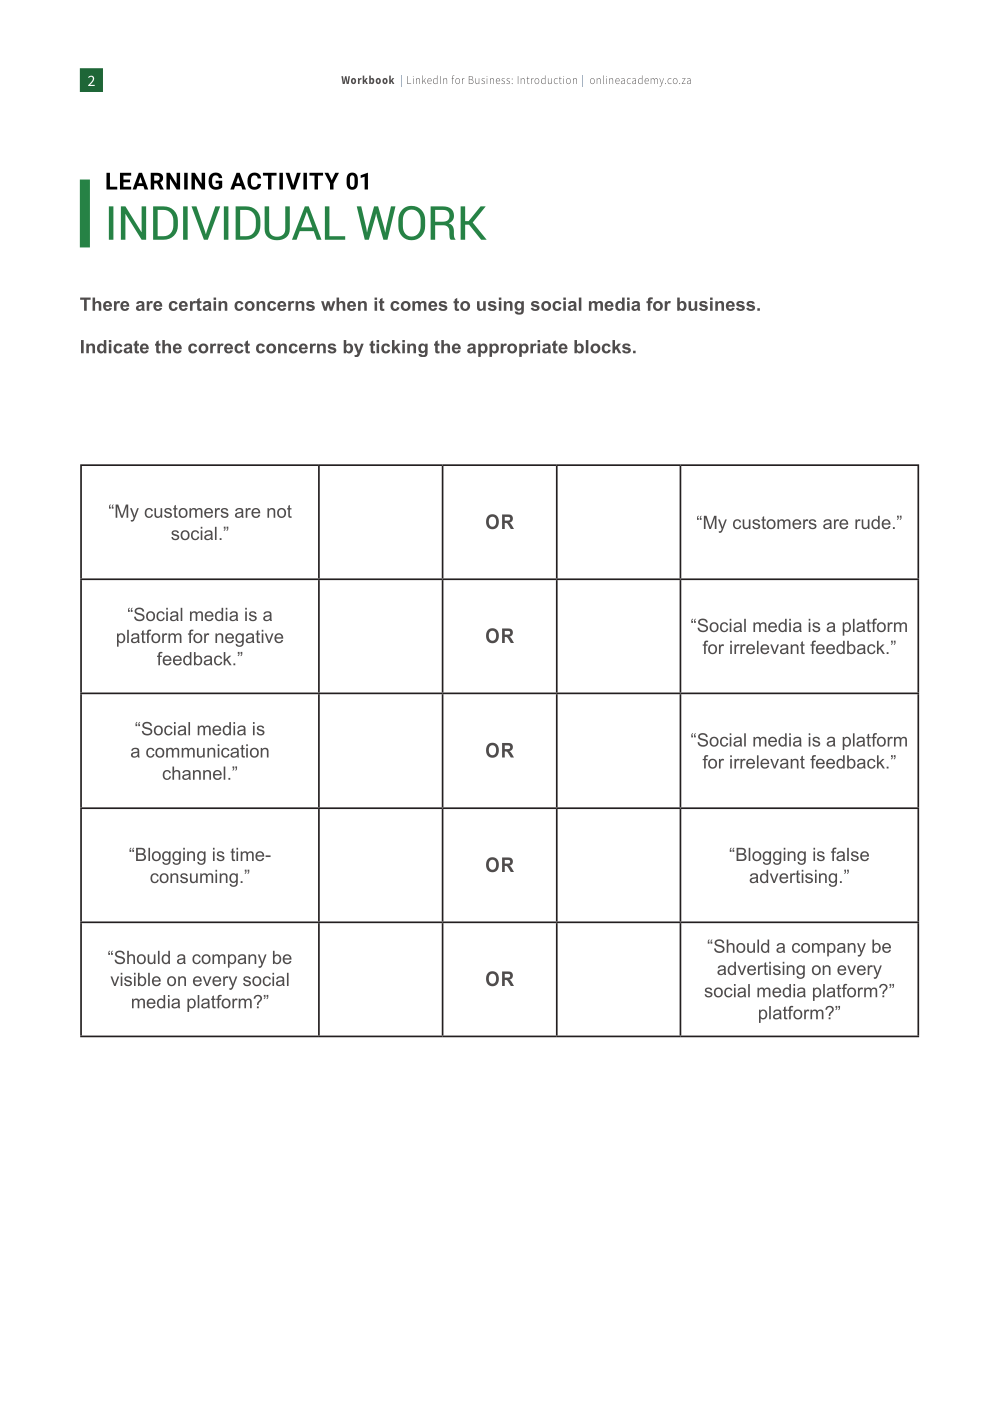  I want to click on appropriate, so click(517, 348).
